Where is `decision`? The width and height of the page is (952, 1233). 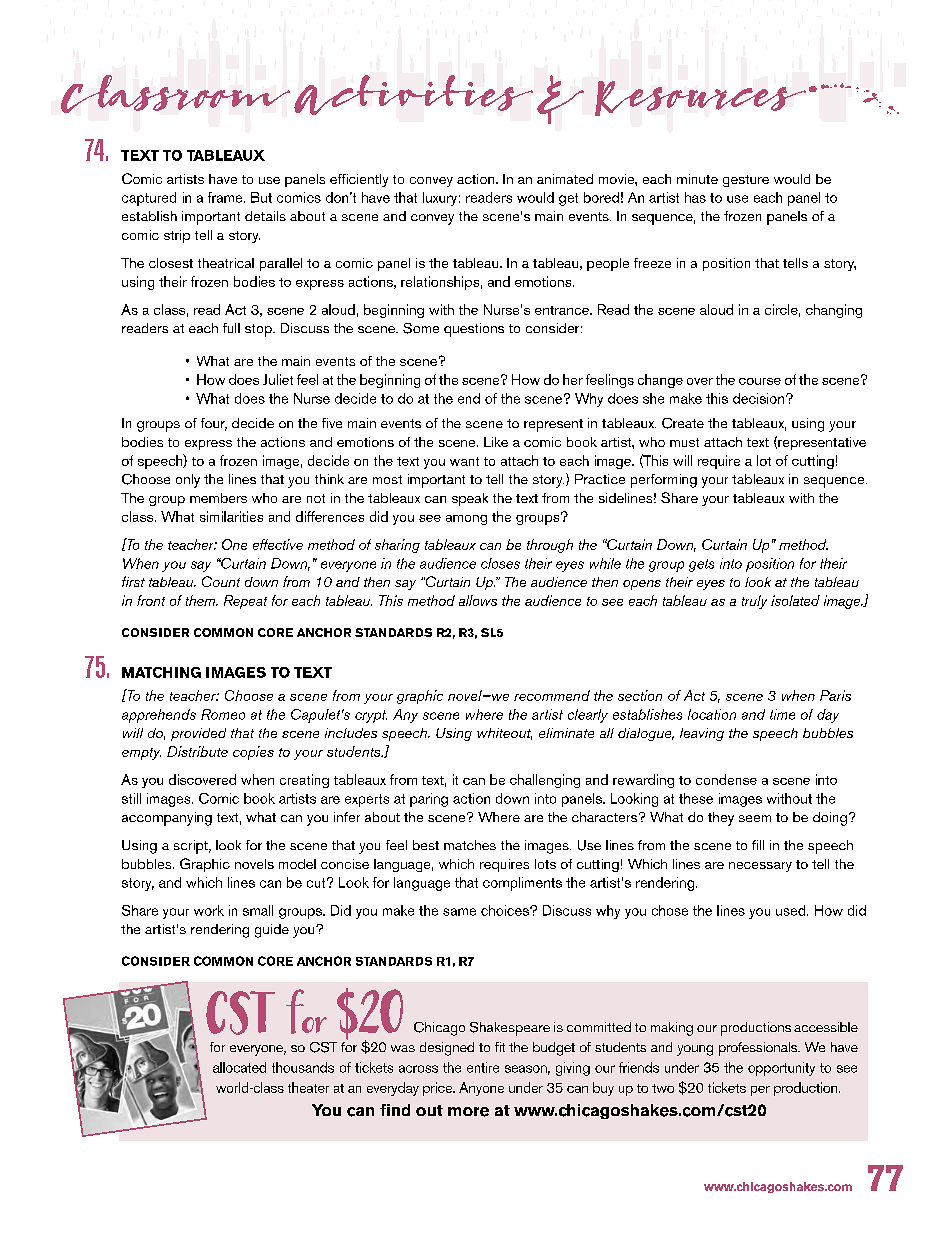
decision is located at coordinates (760, 398).
